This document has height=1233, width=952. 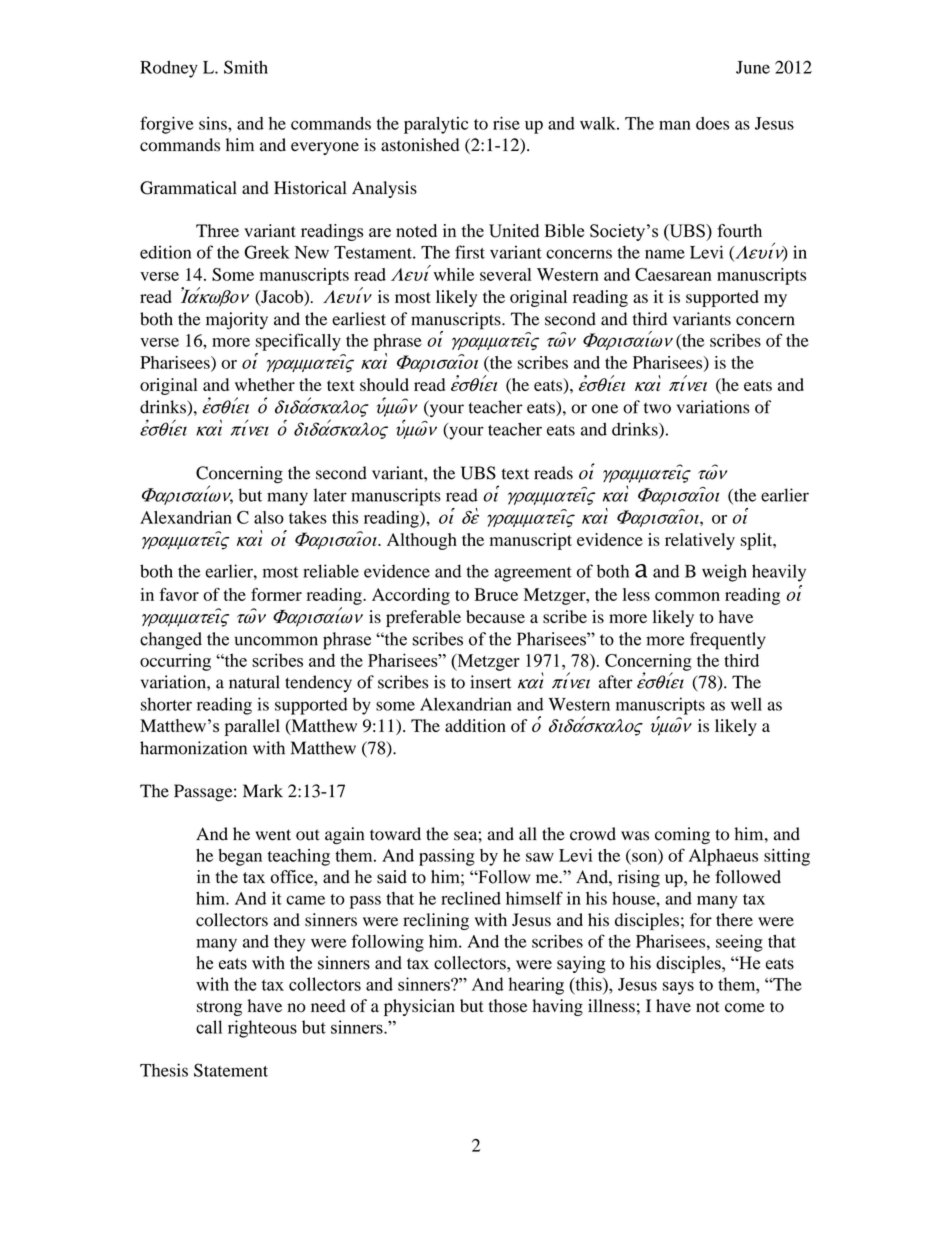 What do you see at coordinates (265, 384) in the document?
I see `whether` at bounding box center [265, 384].
